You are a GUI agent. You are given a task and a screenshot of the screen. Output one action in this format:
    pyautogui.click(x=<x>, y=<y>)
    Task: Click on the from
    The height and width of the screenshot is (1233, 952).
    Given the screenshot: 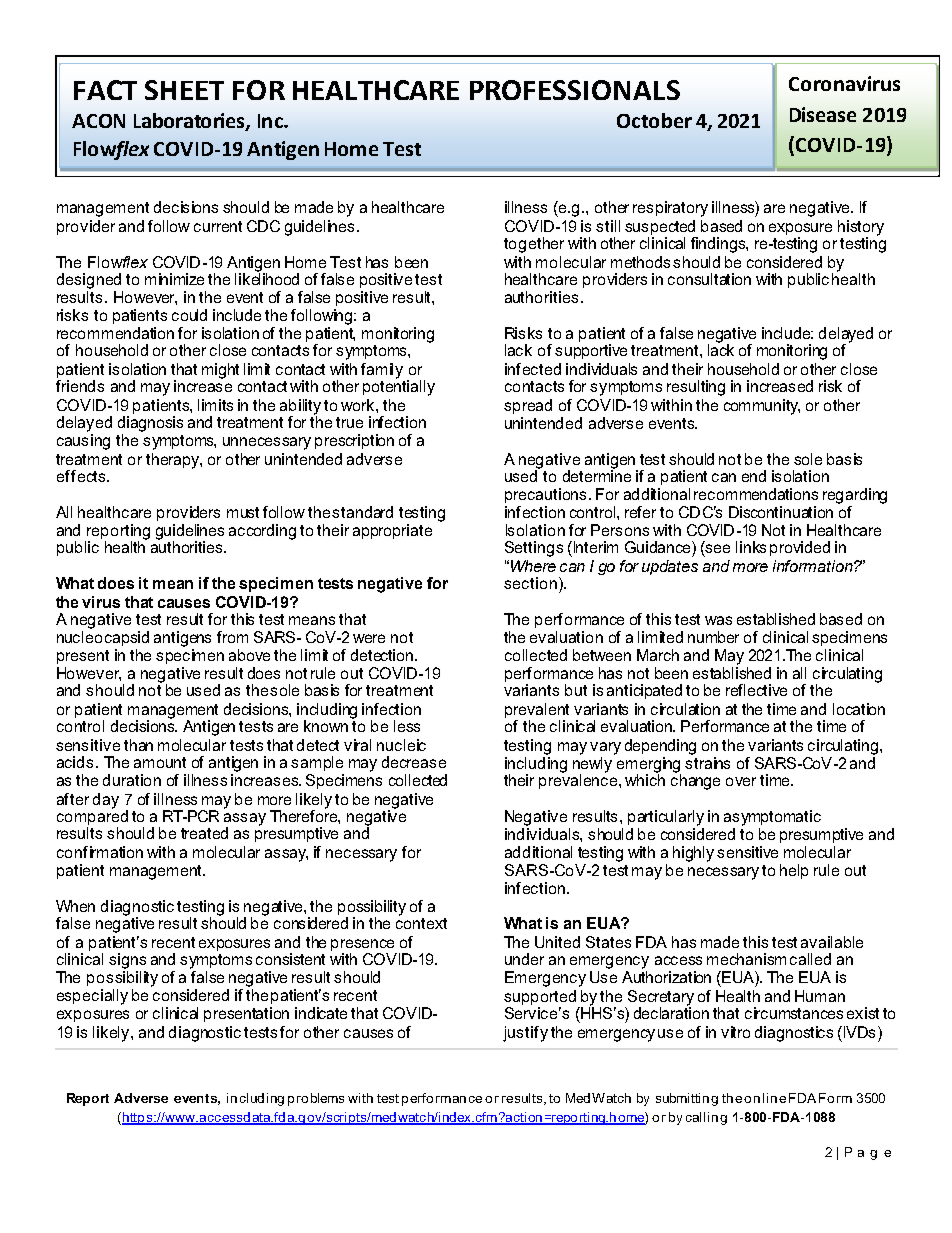 What is the action you would take?
    pyautogui.click(x=232, y=637)
